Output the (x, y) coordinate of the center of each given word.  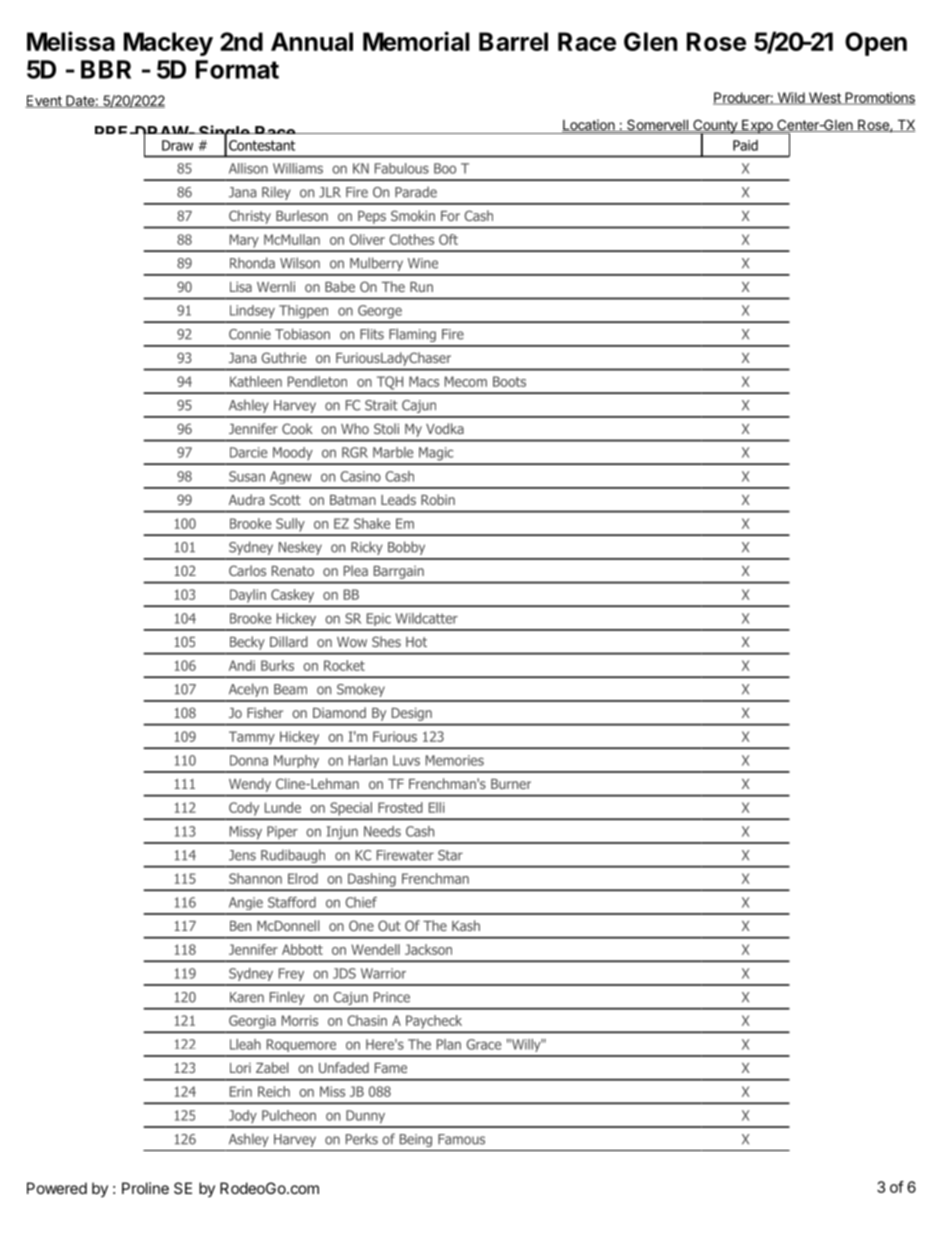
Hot (416, 642)
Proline (145, 1188)
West (824, 98)
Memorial (416, 41)
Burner (511, 784)
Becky (247, 643)
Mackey (168, 44)
